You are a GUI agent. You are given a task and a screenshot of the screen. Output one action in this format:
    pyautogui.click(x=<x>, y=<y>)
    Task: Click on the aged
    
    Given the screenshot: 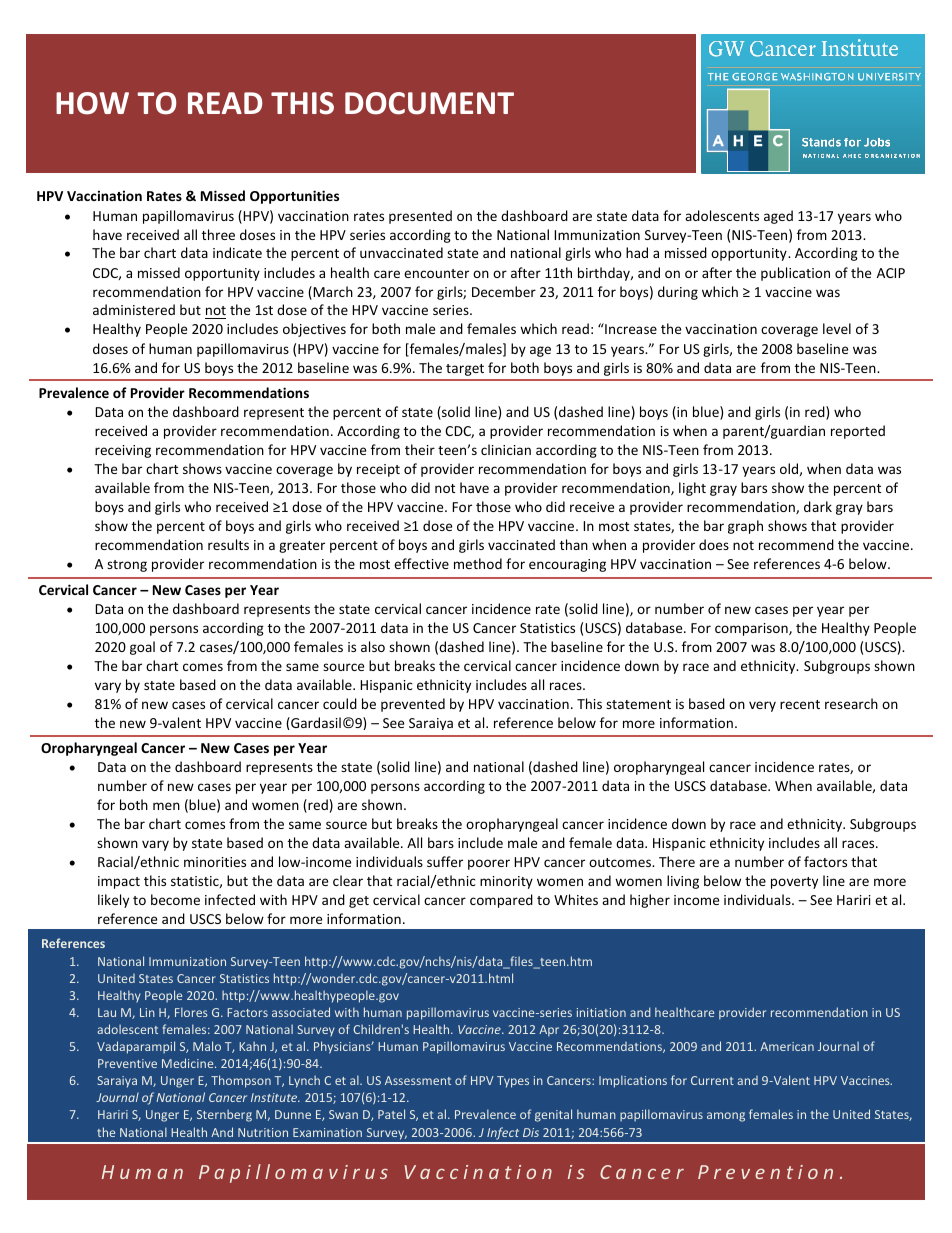 What is the action you would take?
    pyautogui.click(x=778, y=217)
